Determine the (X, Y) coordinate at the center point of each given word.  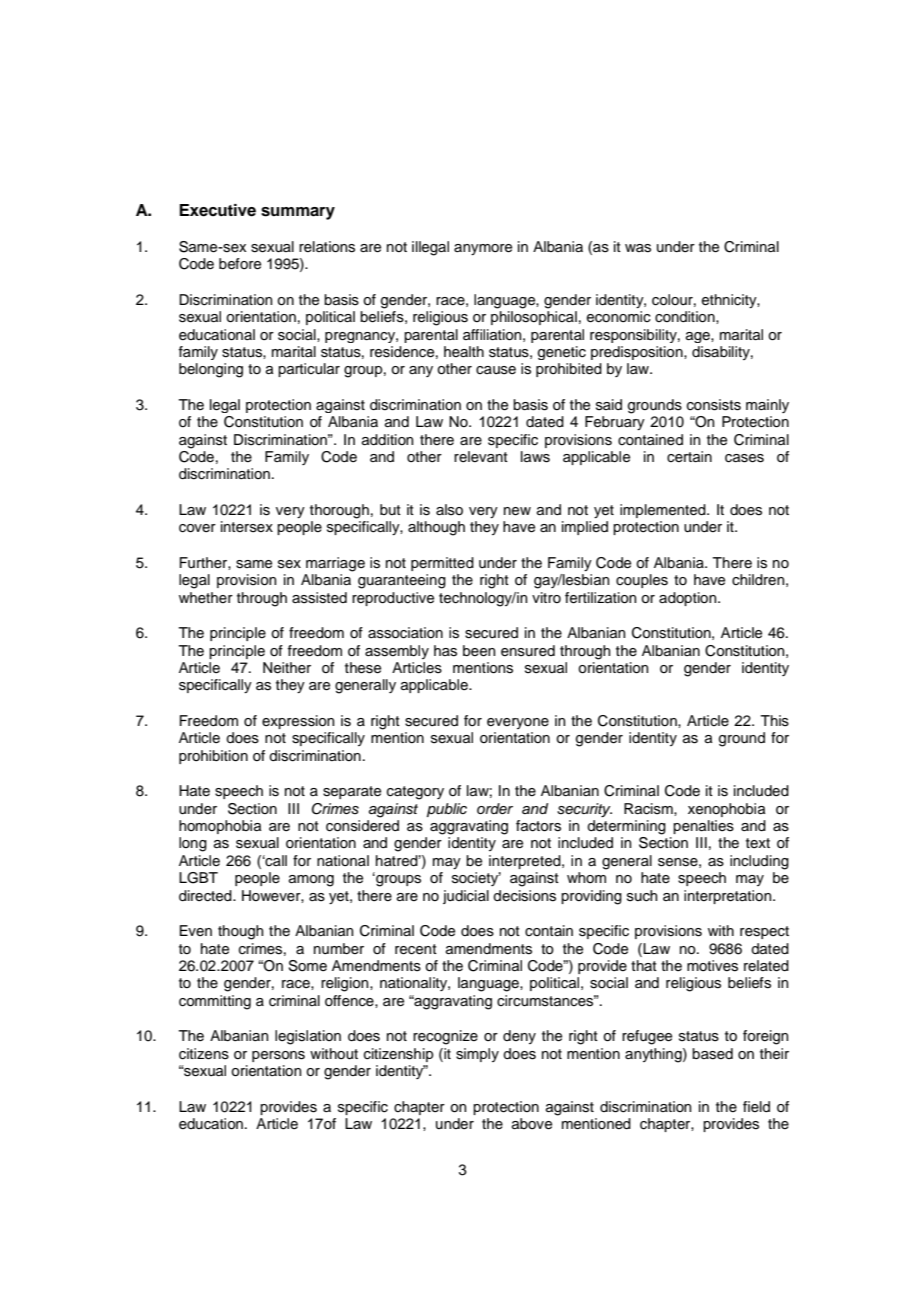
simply (477, 1055)
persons (278, 1056)
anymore (483, 249)
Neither (287, 668)
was (638, 248)
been (479, 651)
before (240, 264)
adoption (689, 599)
